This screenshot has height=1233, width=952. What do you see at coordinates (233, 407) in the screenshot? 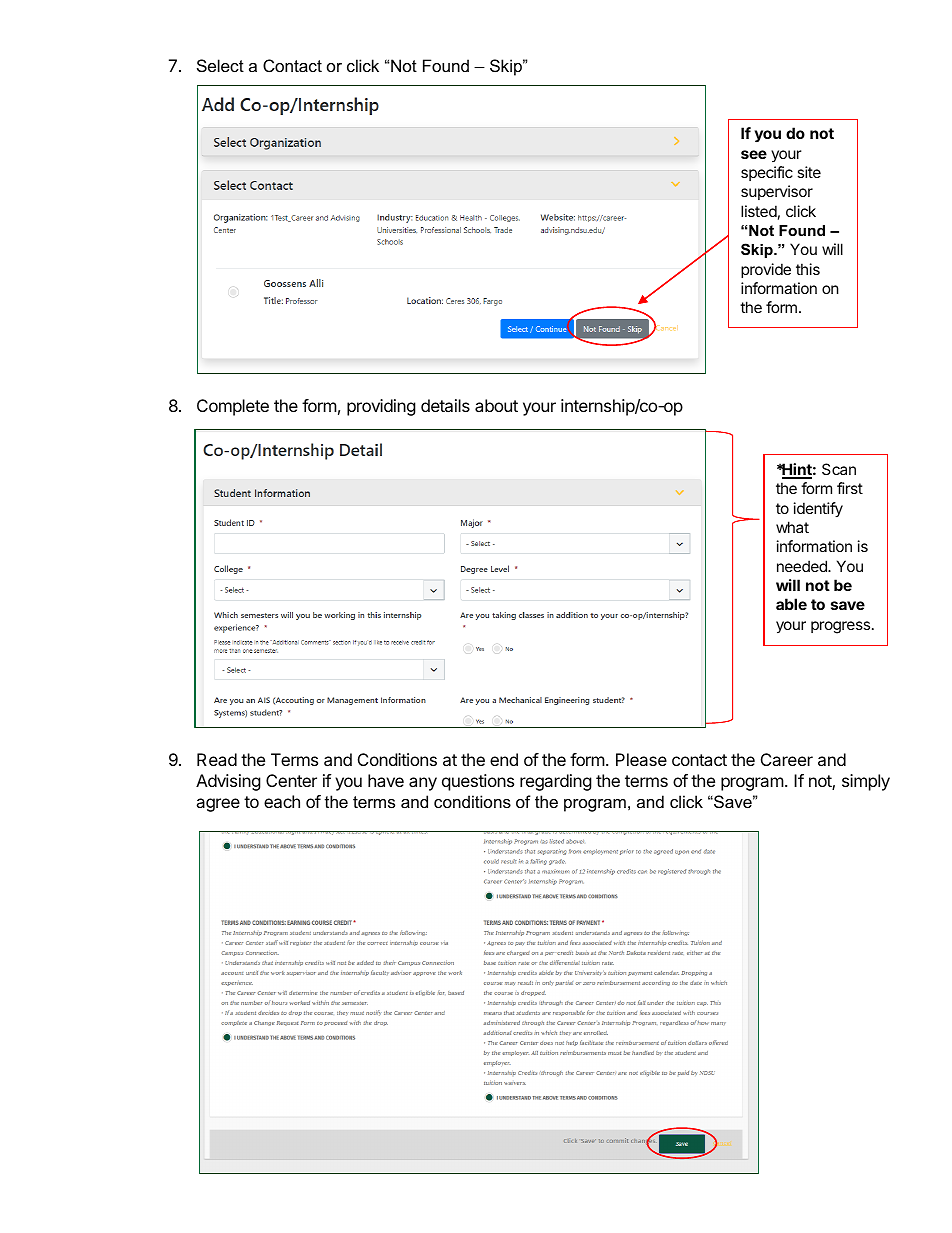
I see `Complete` at bounding box center [233, 407].
